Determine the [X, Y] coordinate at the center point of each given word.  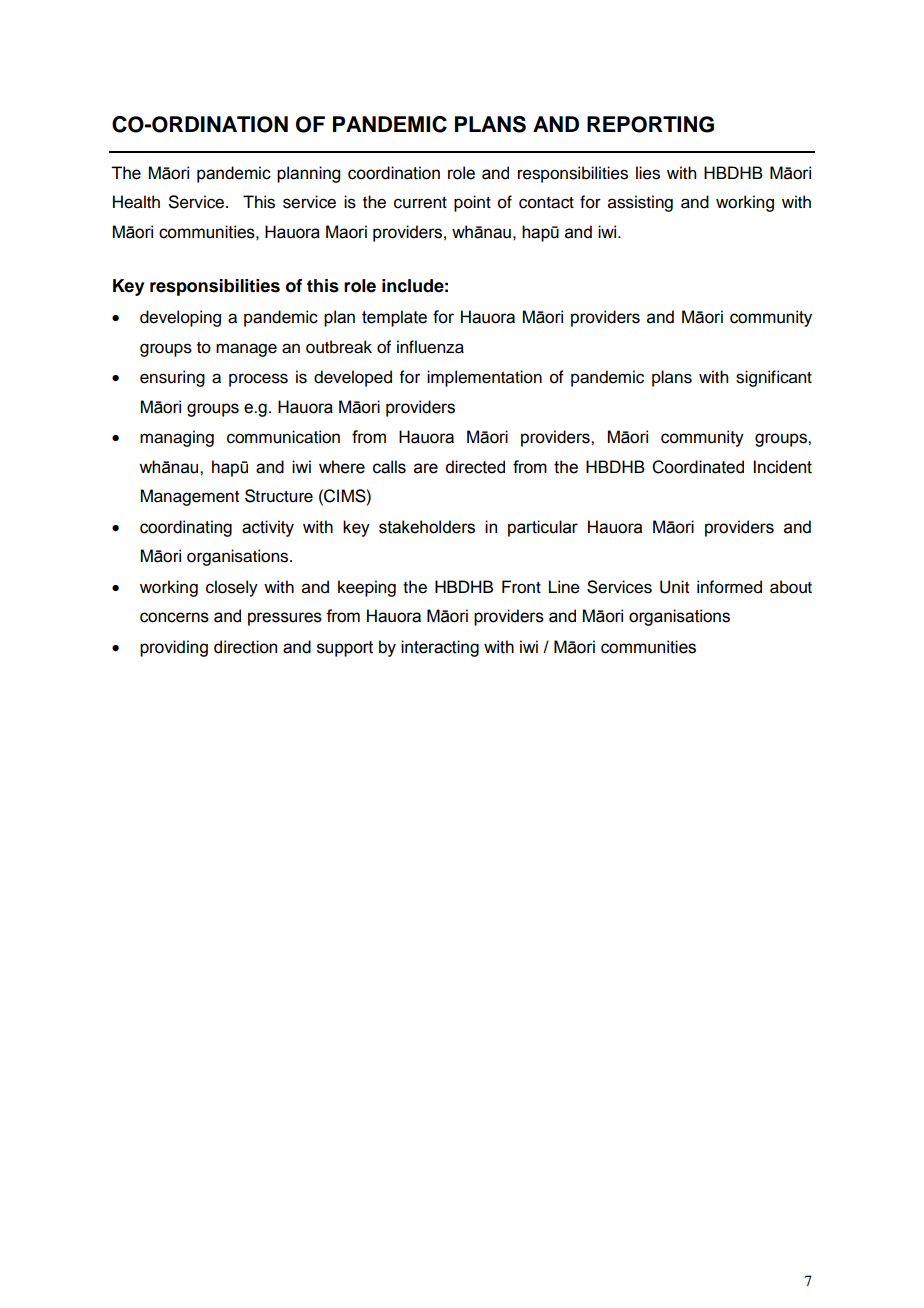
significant [774, 378]
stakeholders [427, 527]
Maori [346, 232]
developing [180, 318]
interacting [440, 648]
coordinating [186, 528]
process [258, 380]
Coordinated [698, 467]
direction [245, 647]
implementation [484, 378]
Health [136, 202]
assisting [640, 203]
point [472, 203]
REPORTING [650, 124]
